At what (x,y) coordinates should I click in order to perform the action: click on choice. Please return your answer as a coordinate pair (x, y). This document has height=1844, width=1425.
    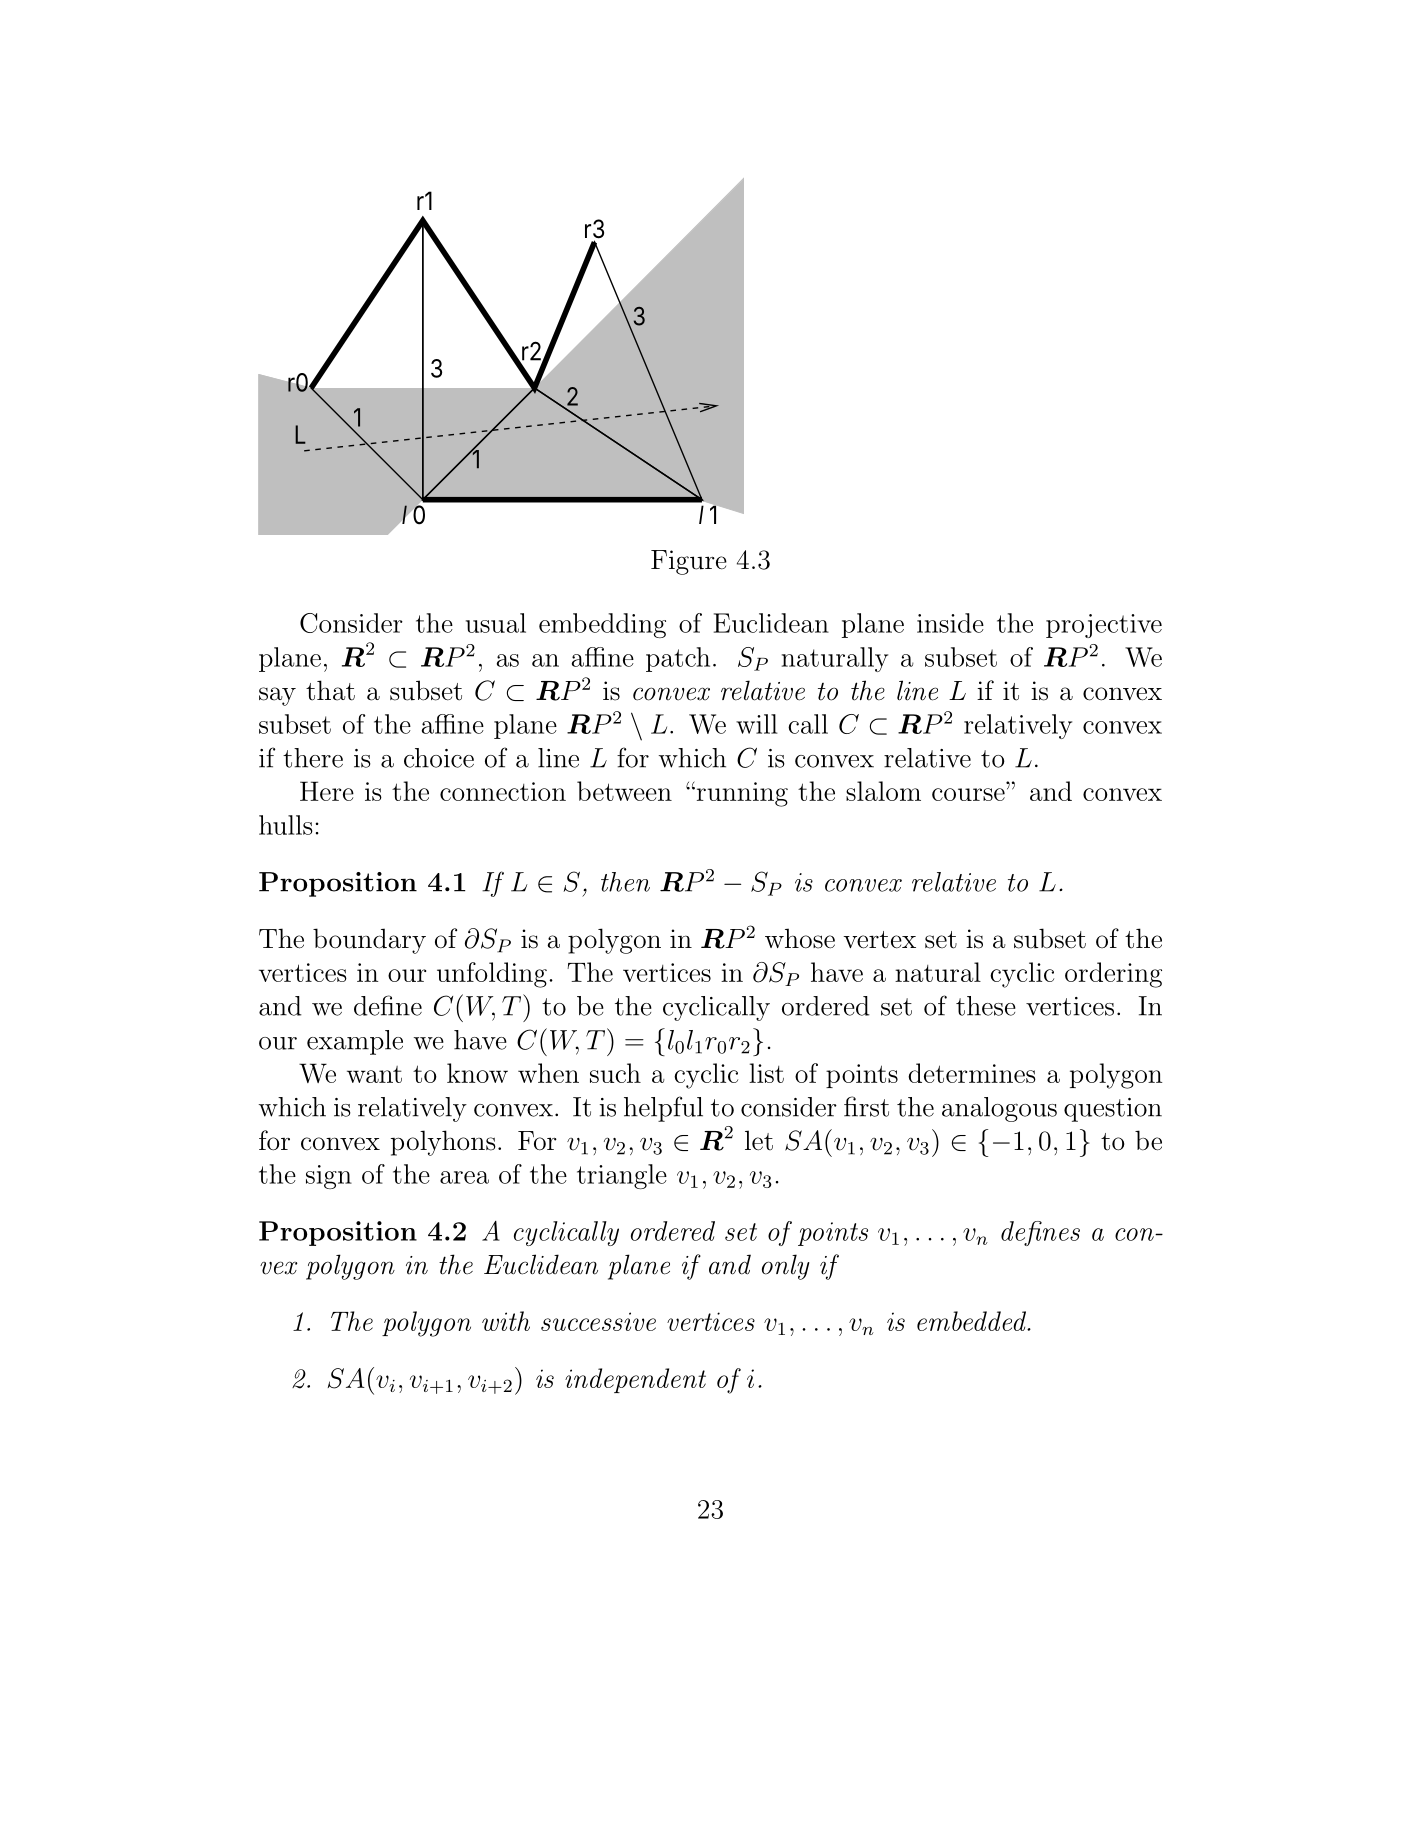
    Looking at the image, I should click on (439, 758).
